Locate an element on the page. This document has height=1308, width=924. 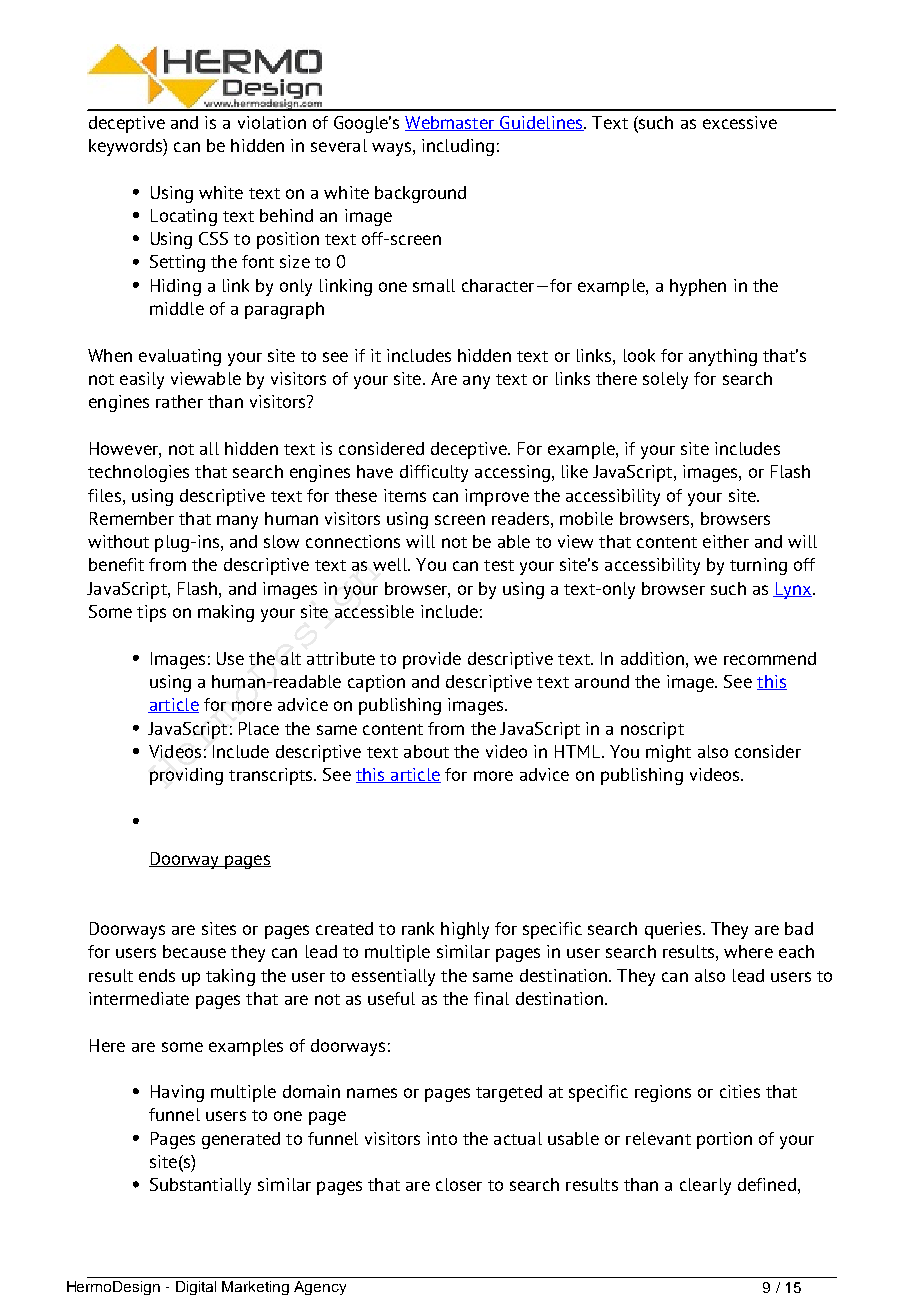
Place is located at coordinates (259, 728).
